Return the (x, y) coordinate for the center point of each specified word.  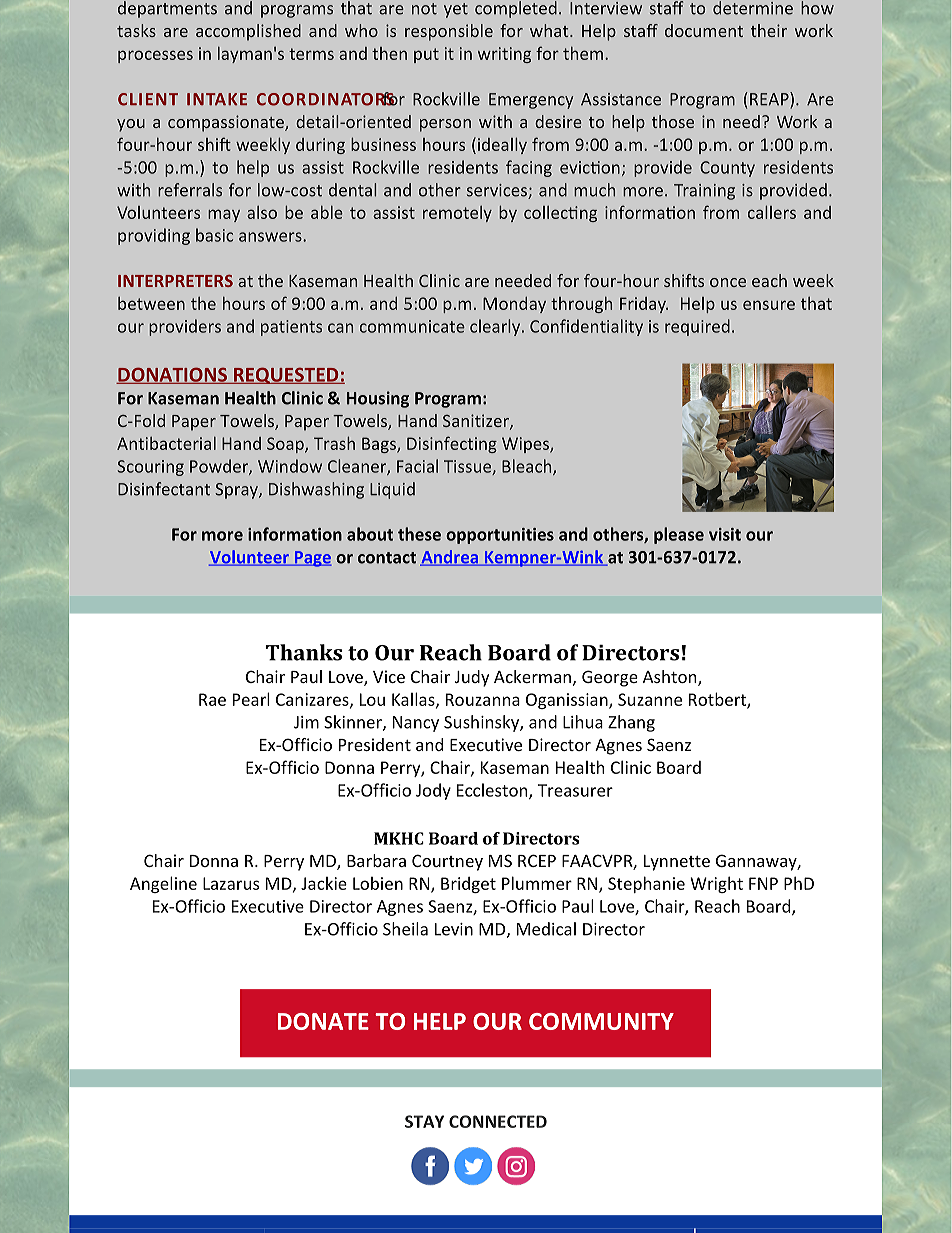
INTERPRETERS (175, 281)
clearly (496, 327)
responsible (449, 32)
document (704, 30)
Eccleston (493, 791)
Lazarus (231, 883)
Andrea (450, 558)
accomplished (248, 32)
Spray (237, 491)
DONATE (323, 1021)
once (728, 282)
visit (725, 534)
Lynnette (677, 863)
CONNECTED (498, 1121)
